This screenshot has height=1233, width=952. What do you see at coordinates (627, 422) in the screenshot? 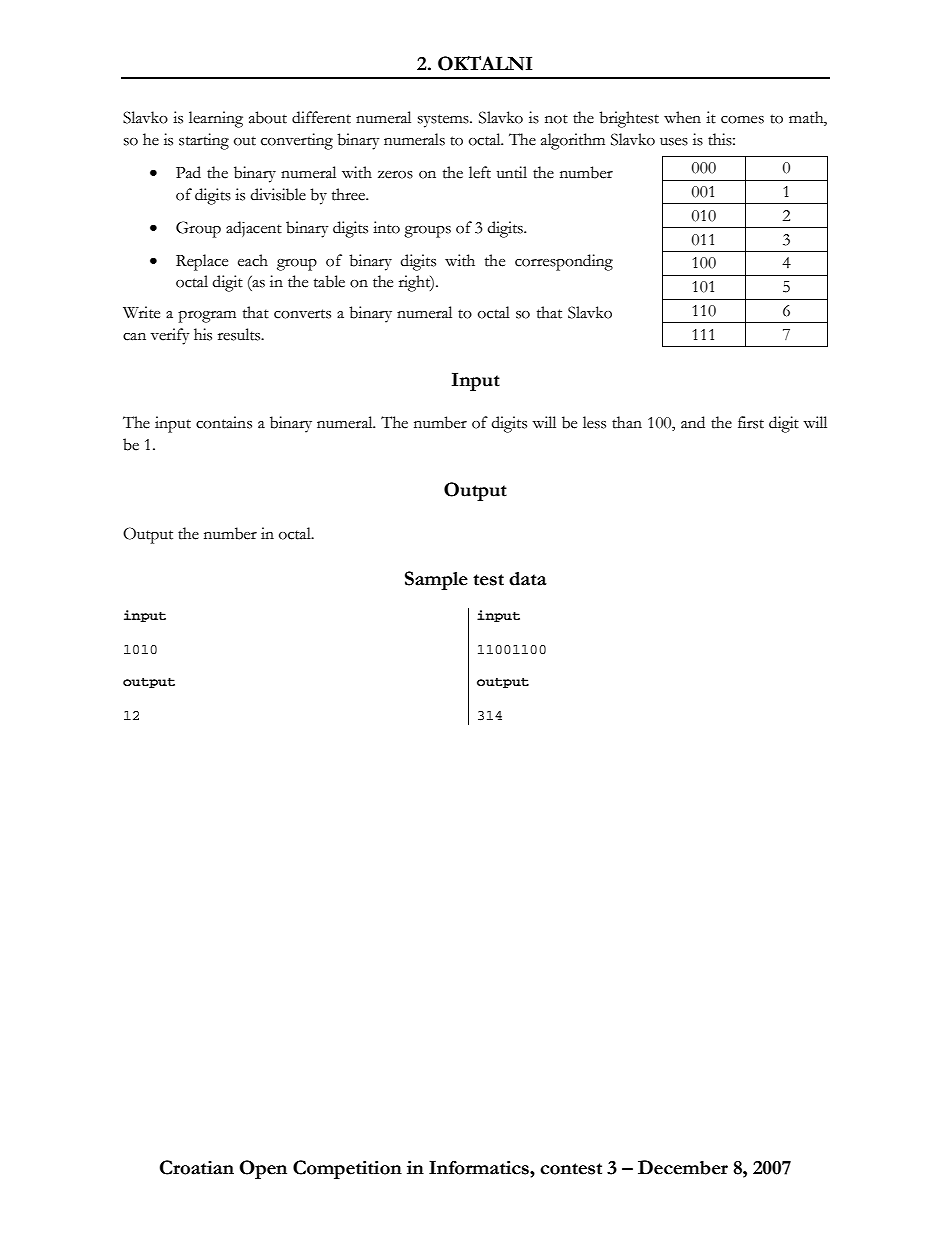
I see `than` at bounding box center [627, 422].
